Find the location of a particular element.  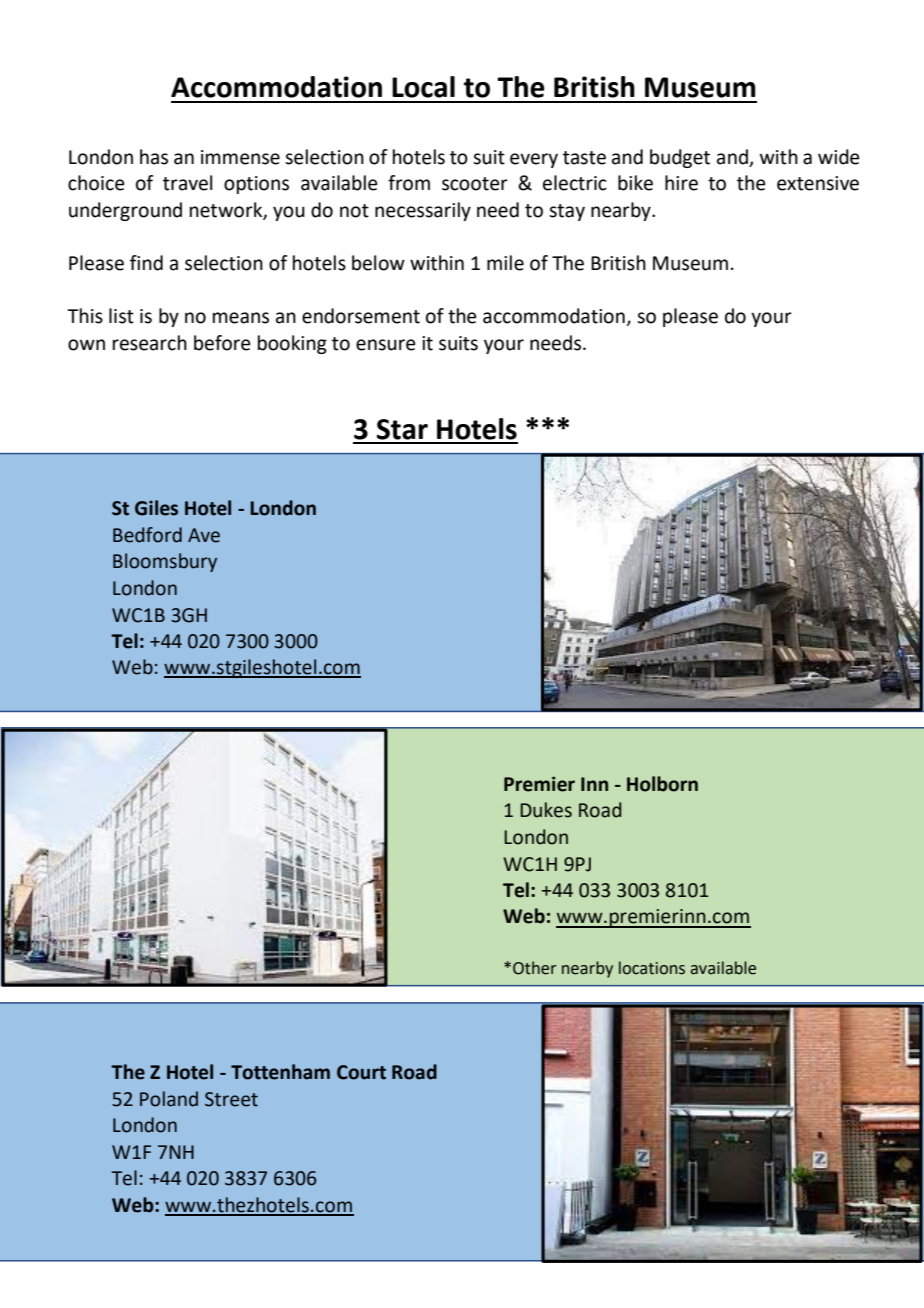

Local is located at coordinates (423, 87).
